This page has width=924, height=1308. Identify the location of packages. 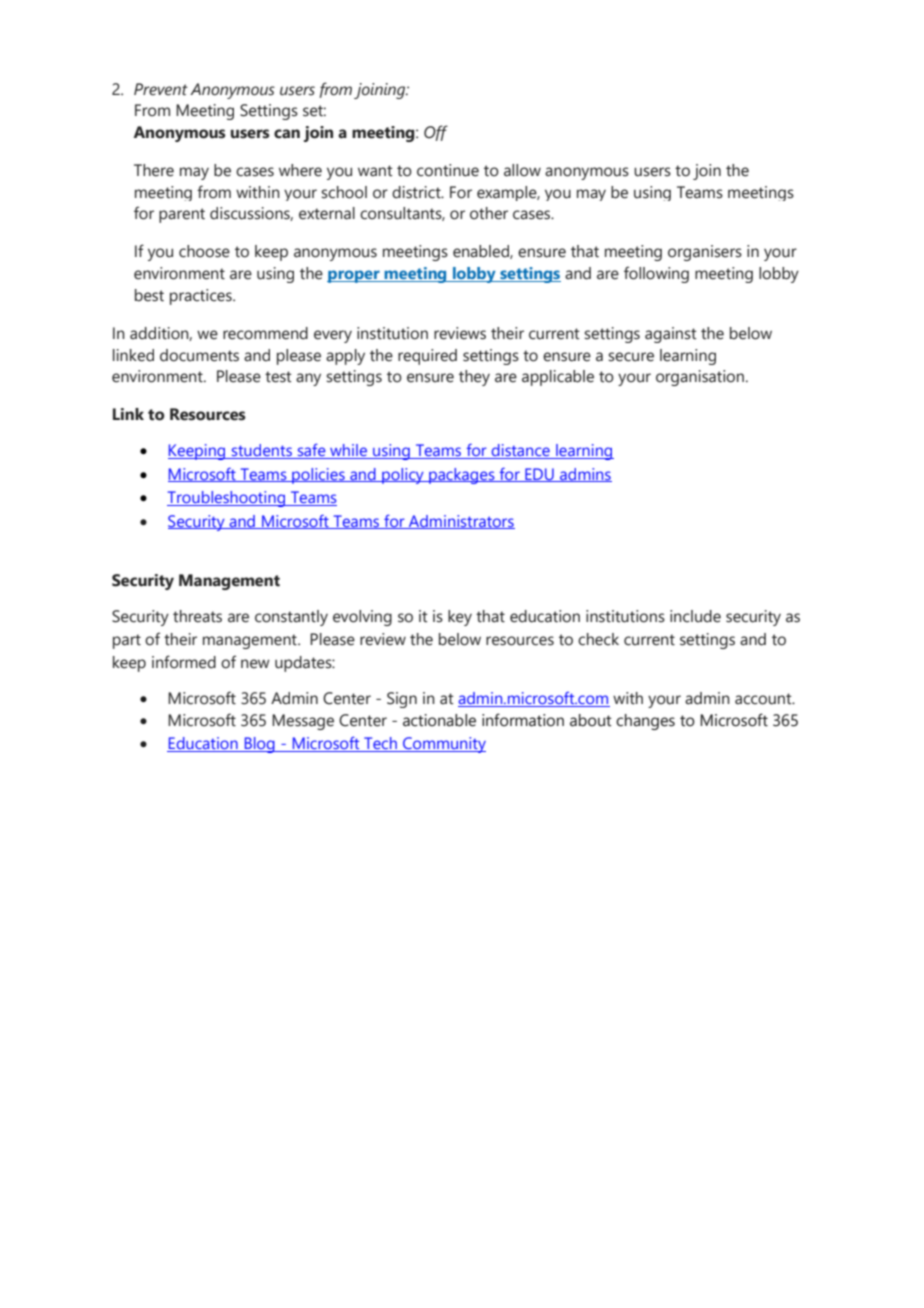
(462, 476).
